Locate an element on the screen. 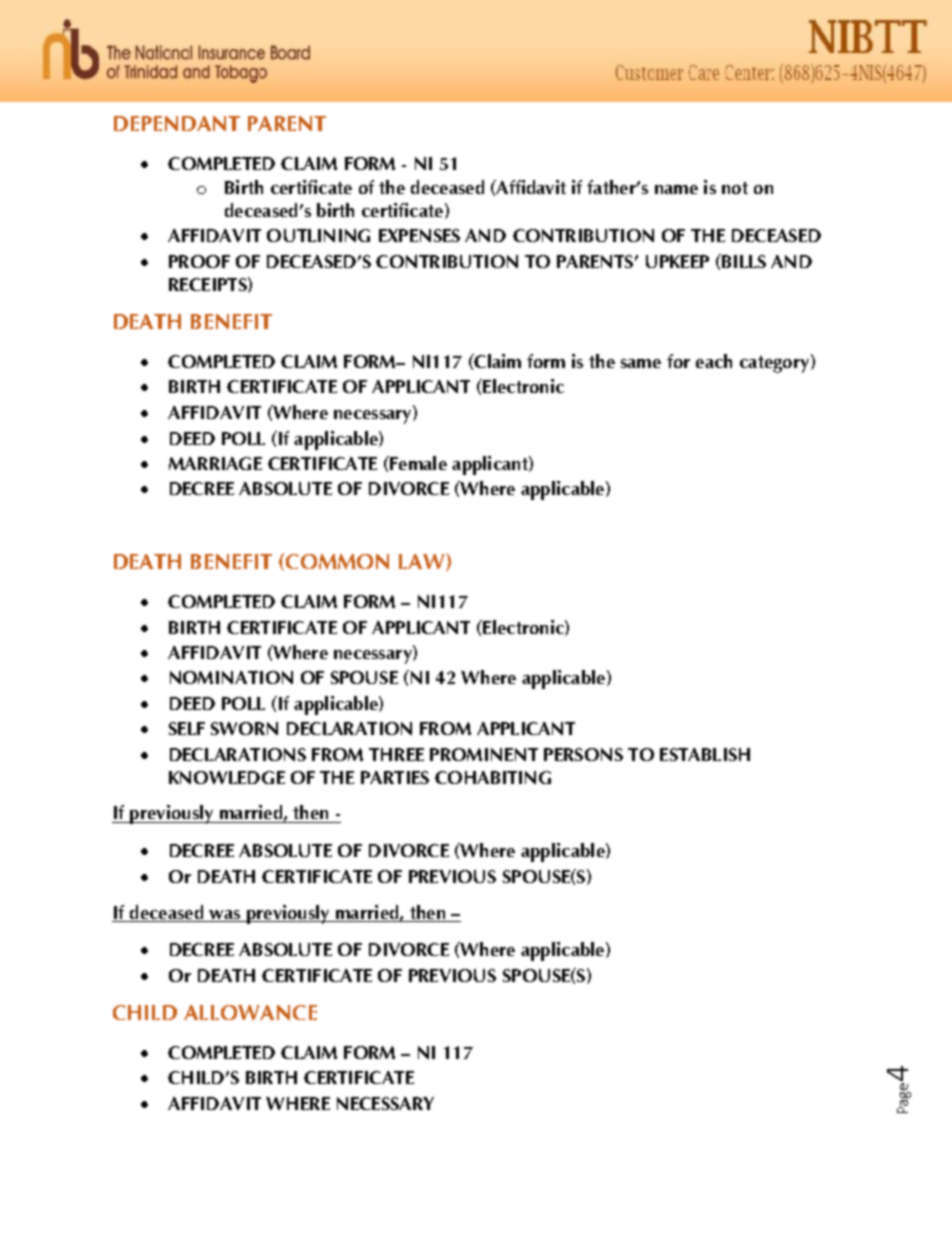 The image size is (952, 1233). ALLOWANCE is located at coordinates (250, 1012).
